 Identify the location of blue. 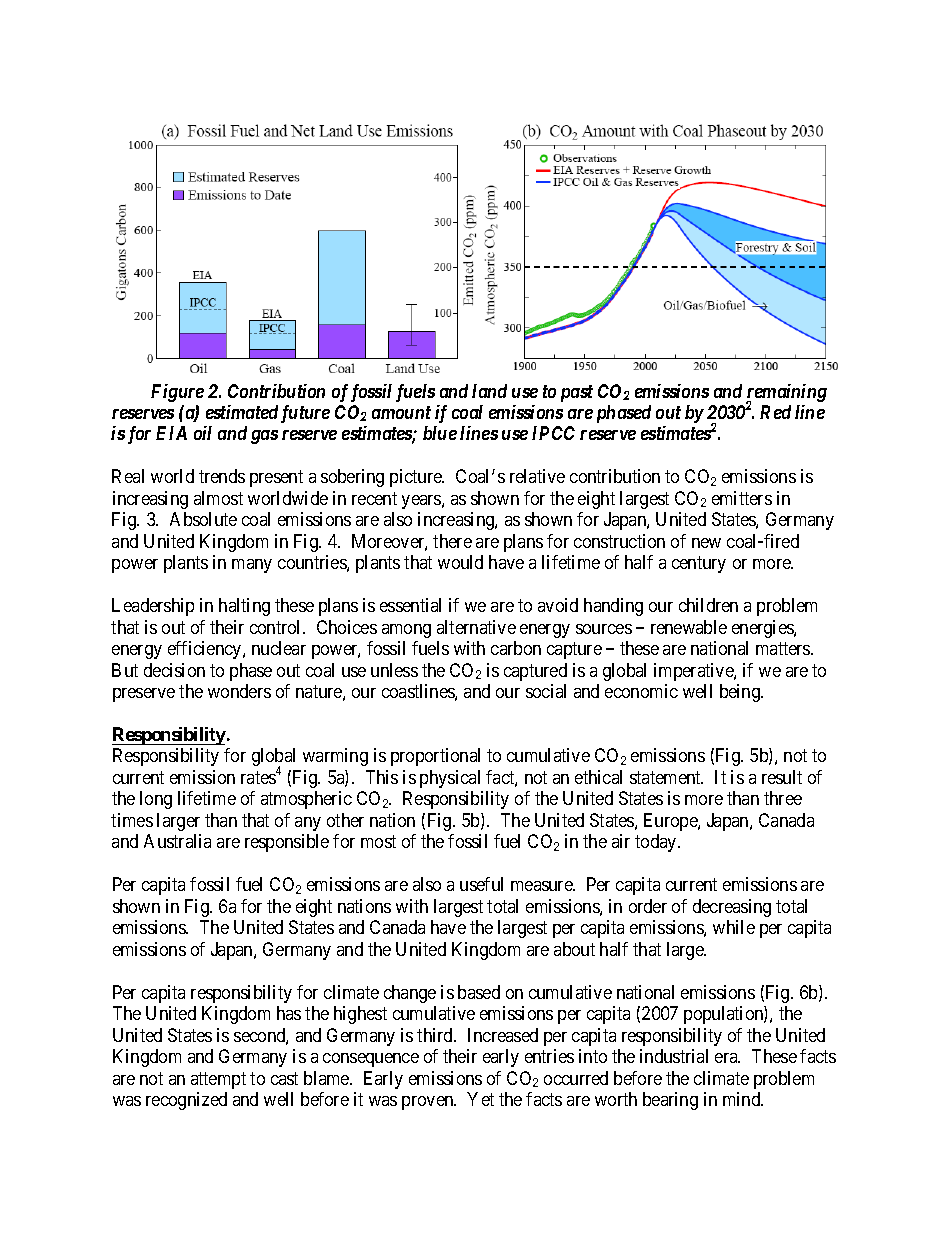
(440, 433).
